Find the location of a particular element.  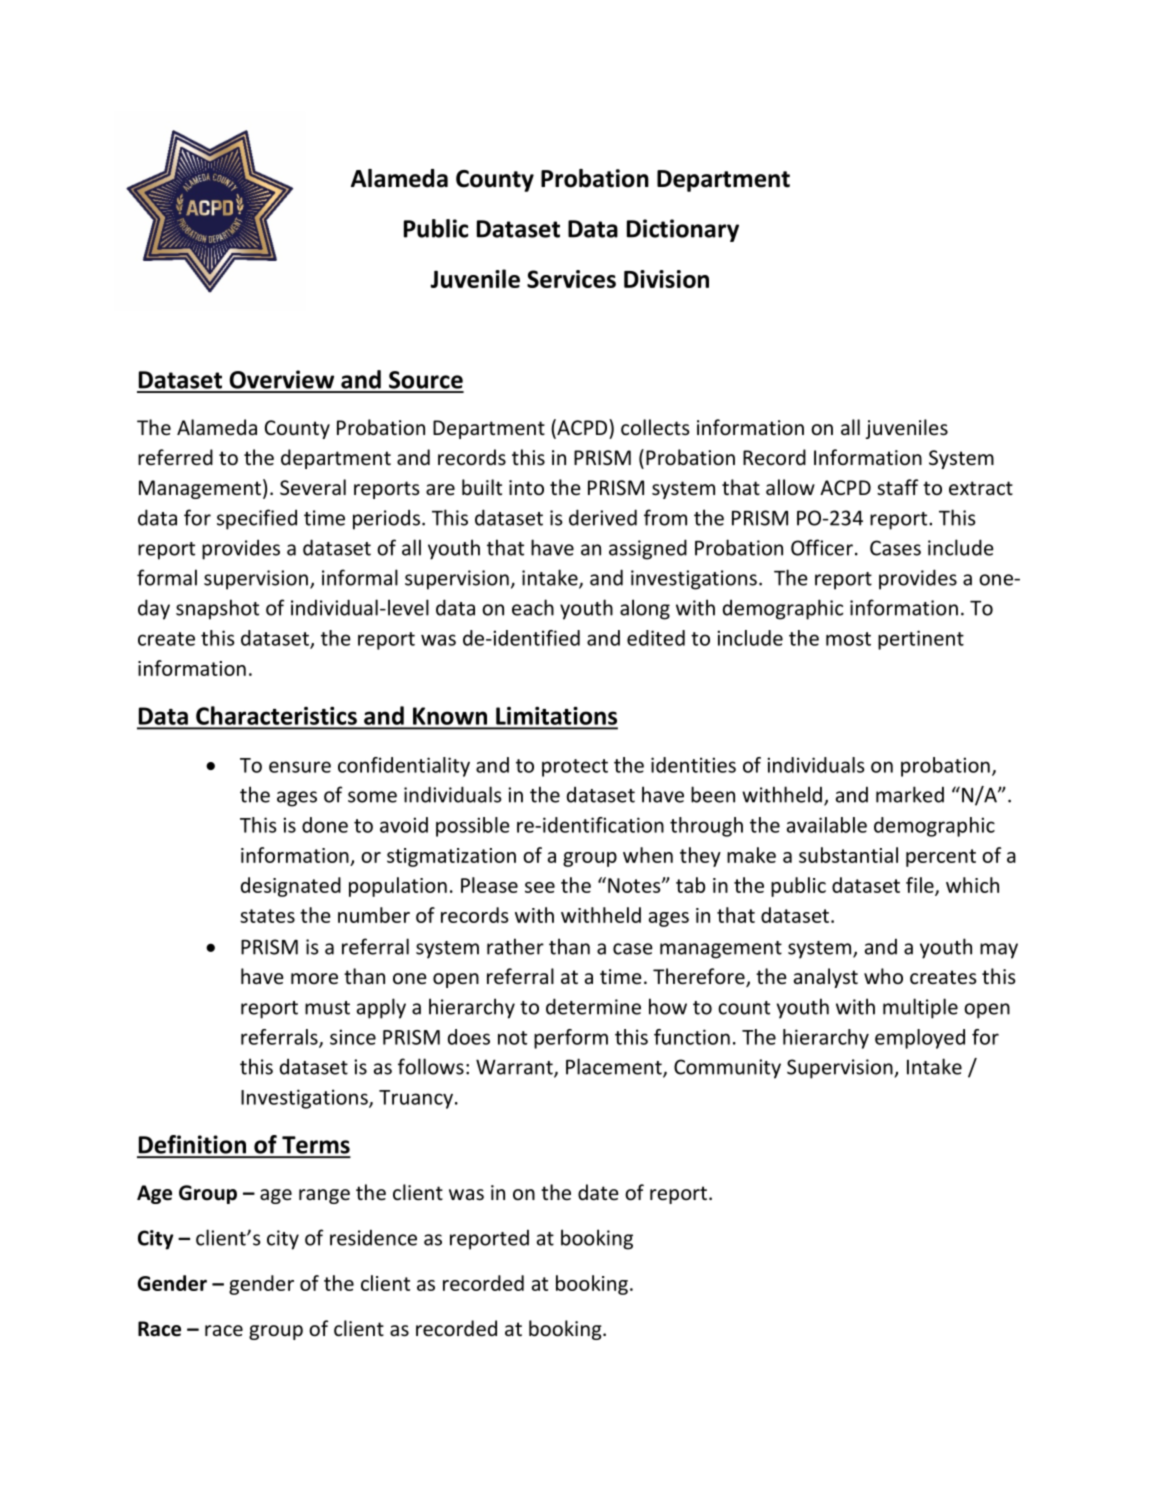

Division is located at coordinates (666, 279).
